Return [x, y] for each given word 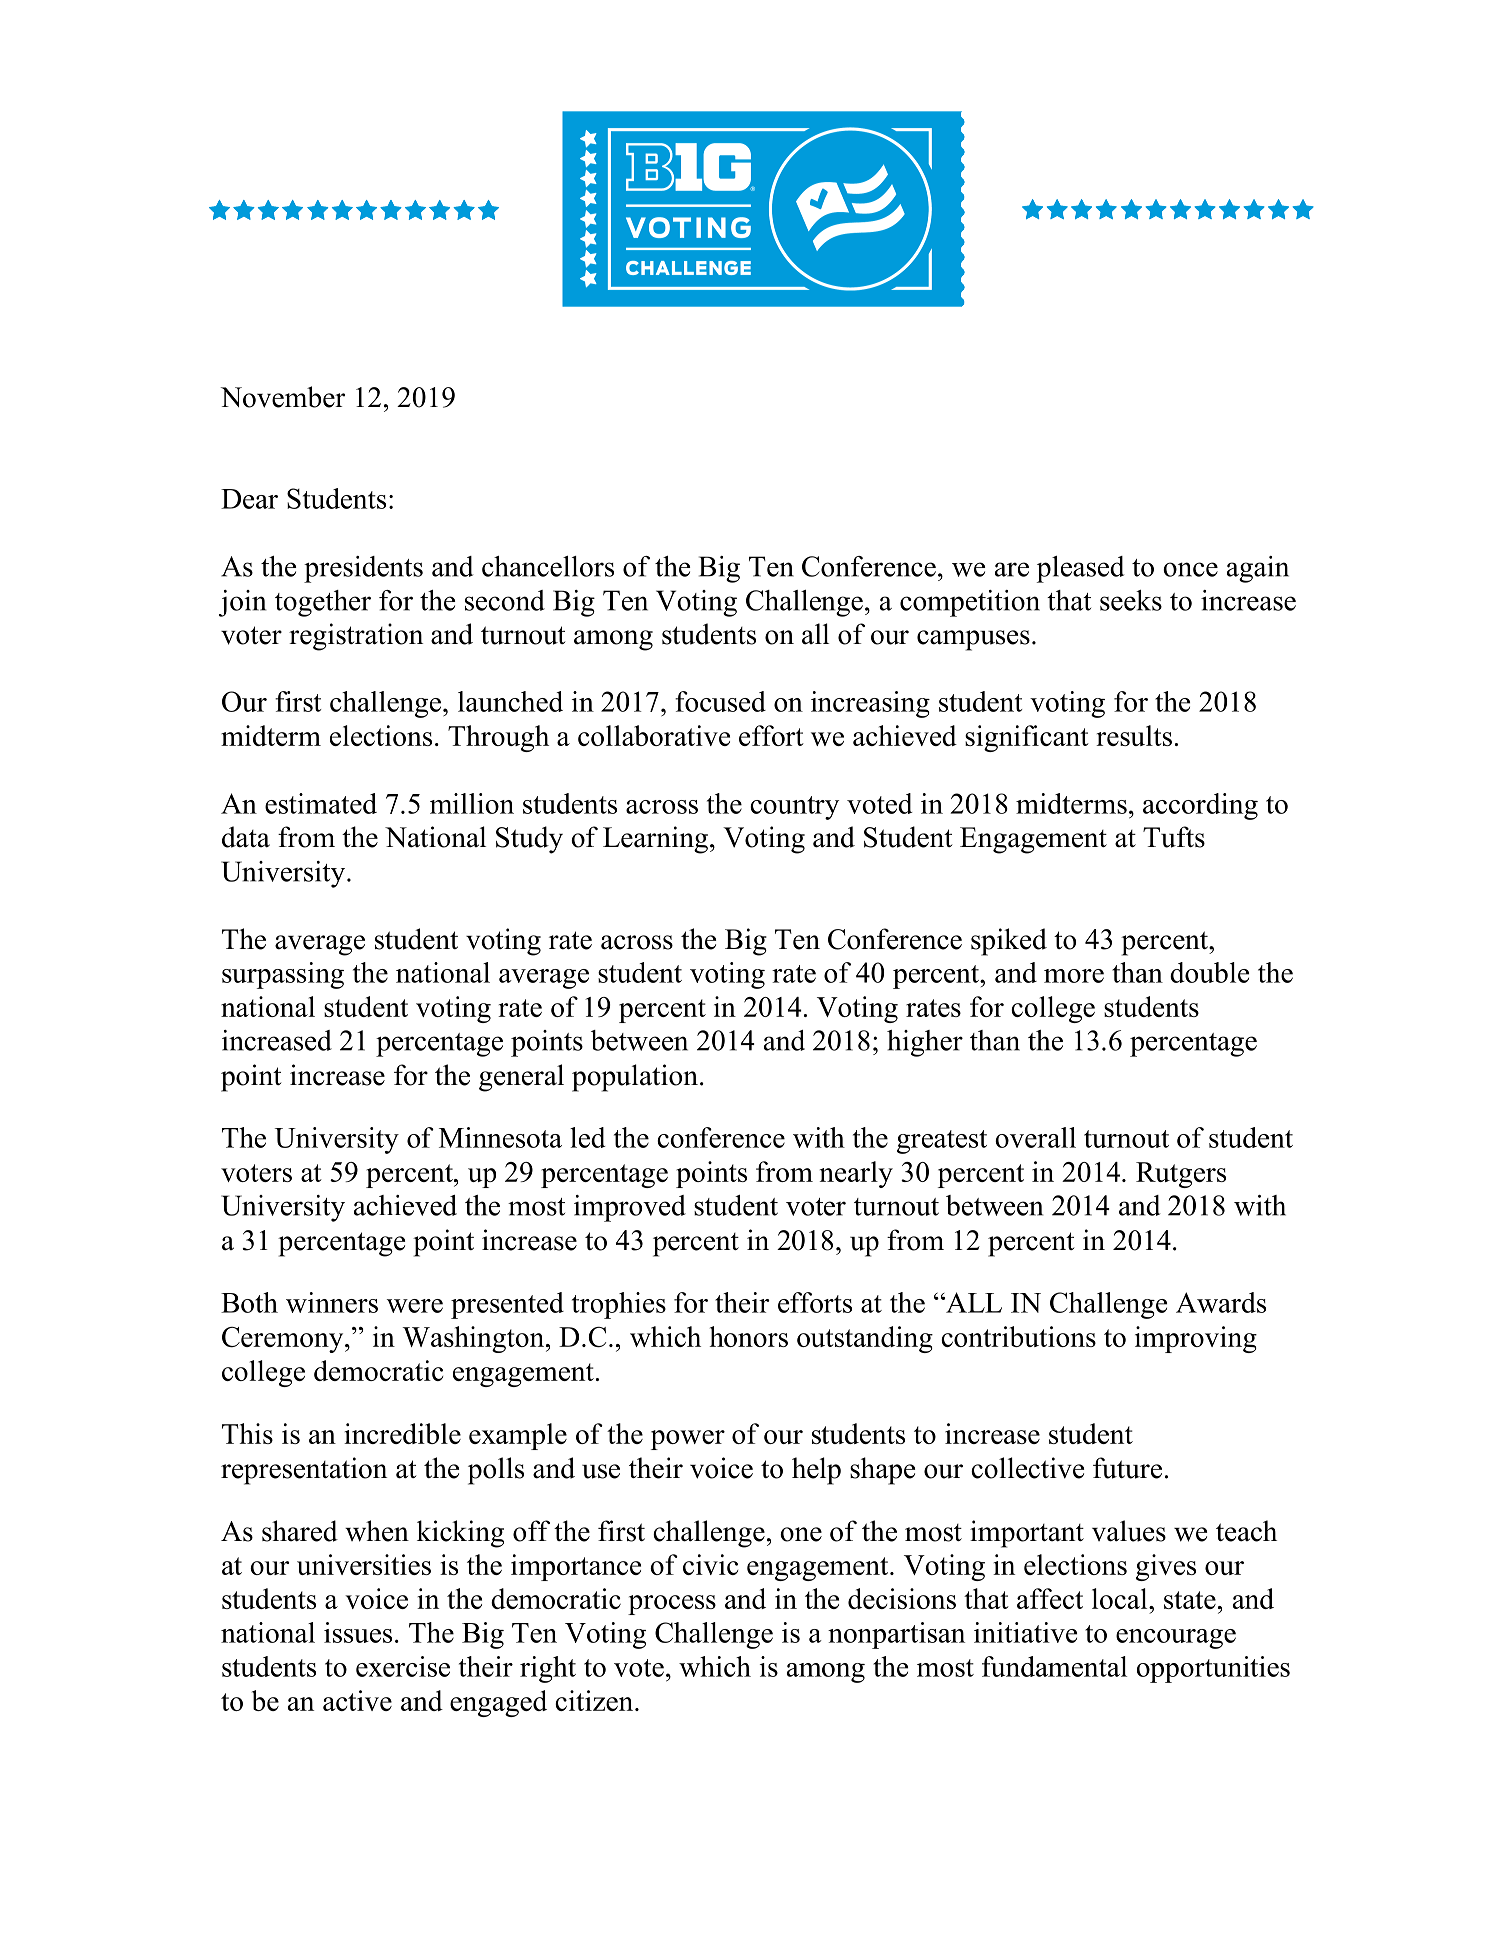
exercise [403, 1666]
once [1190, 569]
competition [970, 603]
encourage [1176, 1639]
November [282, 397]
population [635, 1078]
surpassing [283, 975]
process [672, 1605]
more [1074, 976]
